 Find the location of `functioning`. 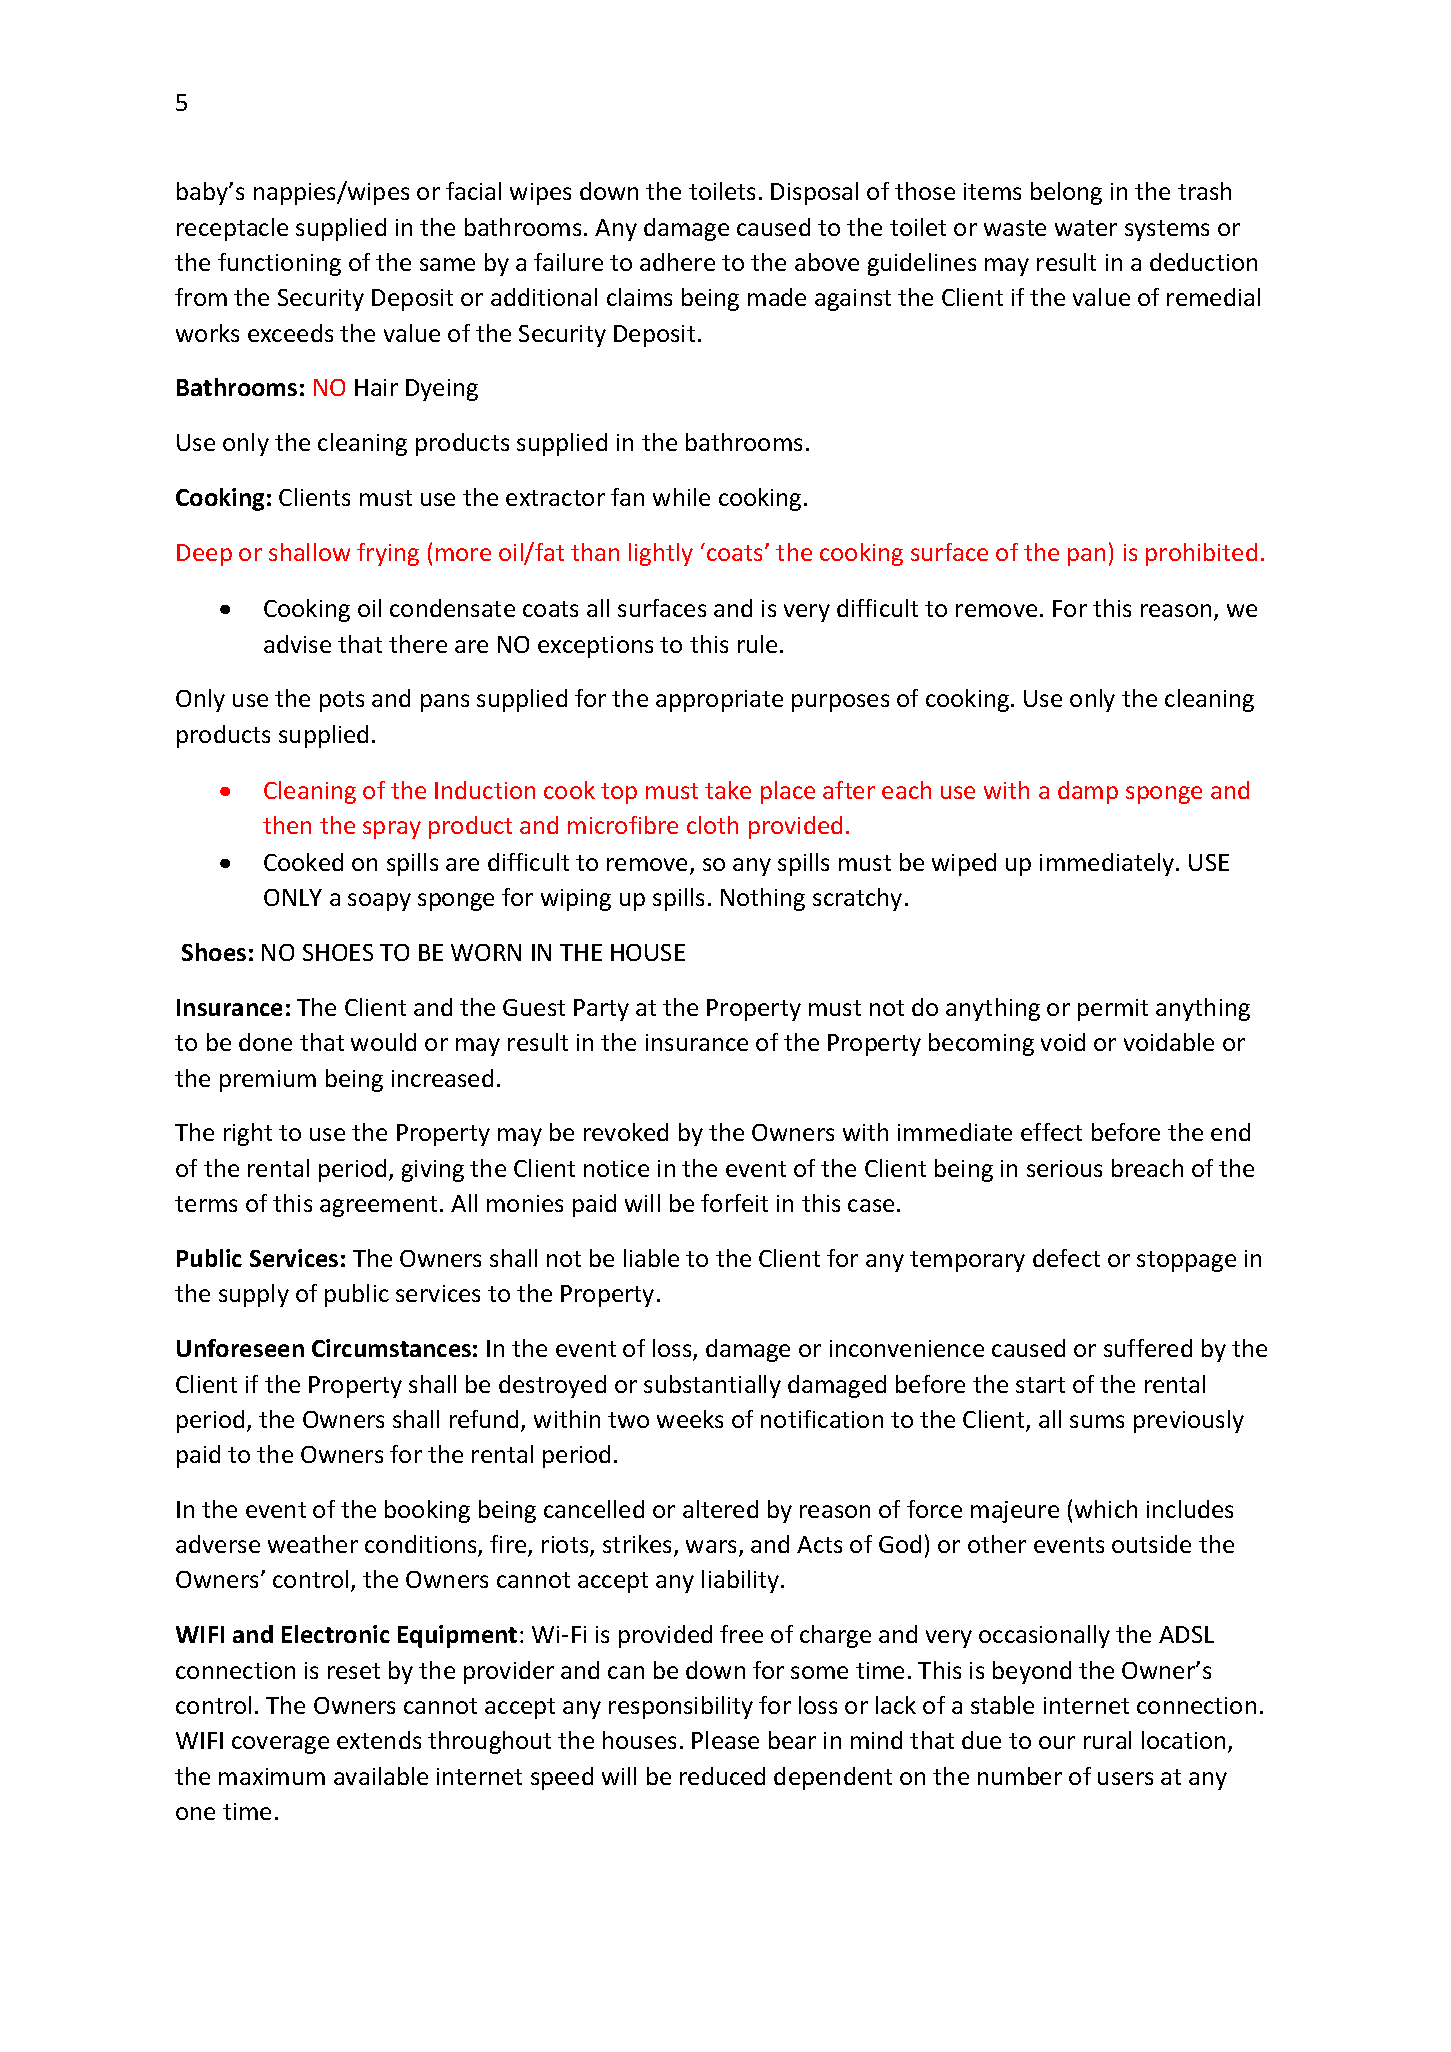

functioning is located at coordinates (279, 264).
